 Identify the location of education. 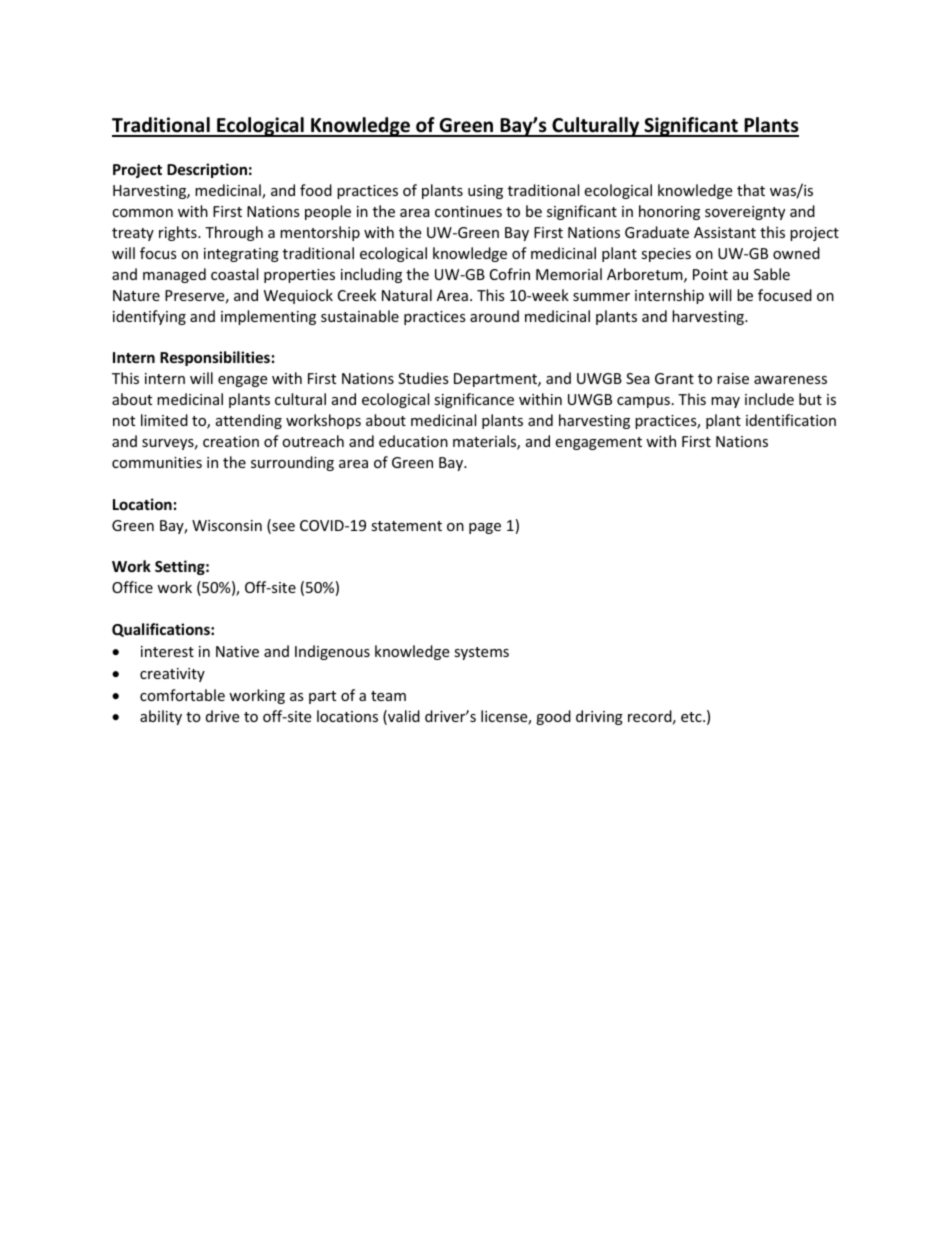
(413, 441).
